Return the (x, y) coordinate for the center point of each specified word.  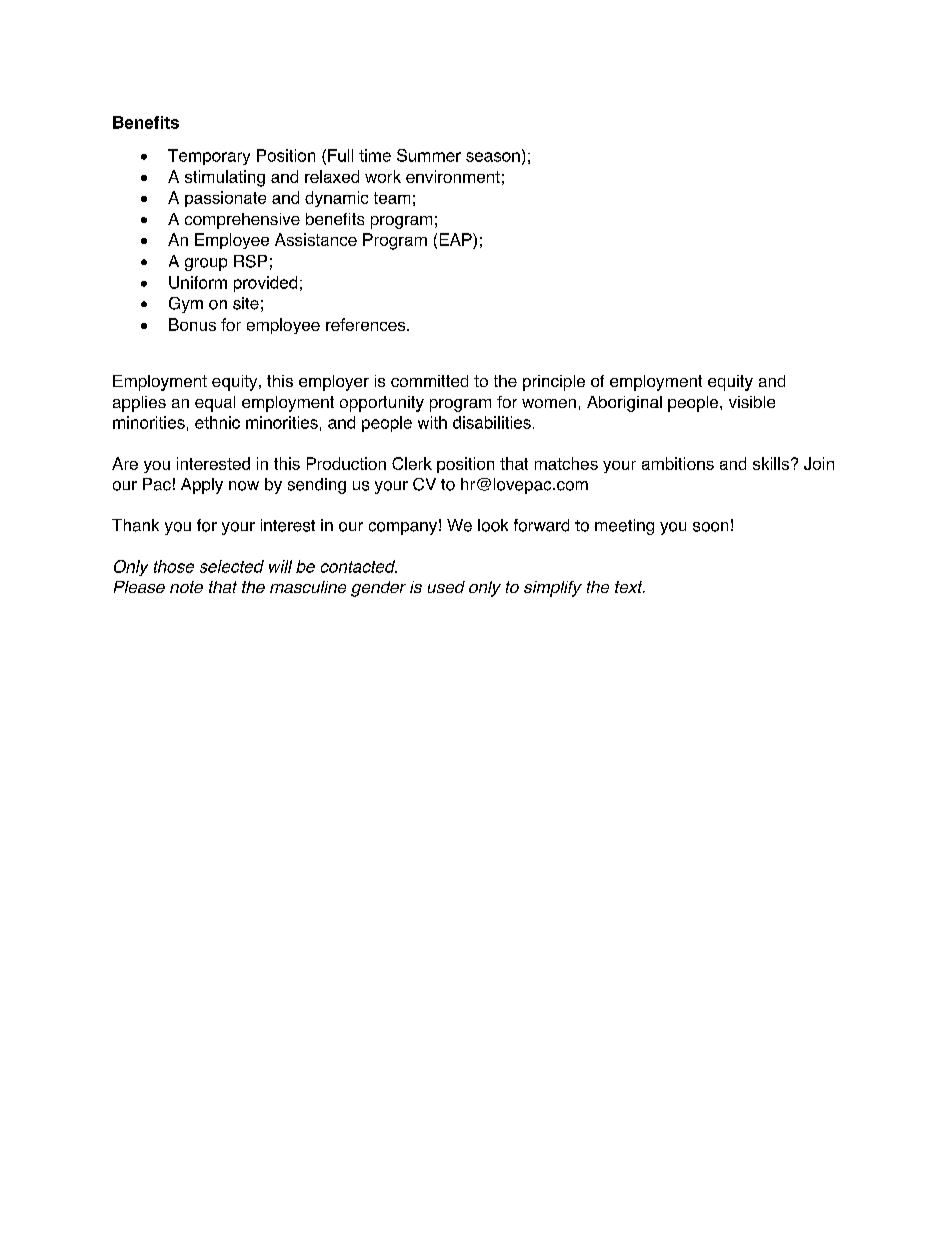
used (446, 587)
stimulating (225, 178)
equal (215, 404)
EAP (457, 239)
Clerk (412, 463)
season (493, 157)
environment (453, 176)
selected (232, 566)
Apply (202, 486)
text (630, 587)
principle (554, 383)
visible (752, 402)
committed (429, 381)
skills (771, 463)
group (206, 264)
